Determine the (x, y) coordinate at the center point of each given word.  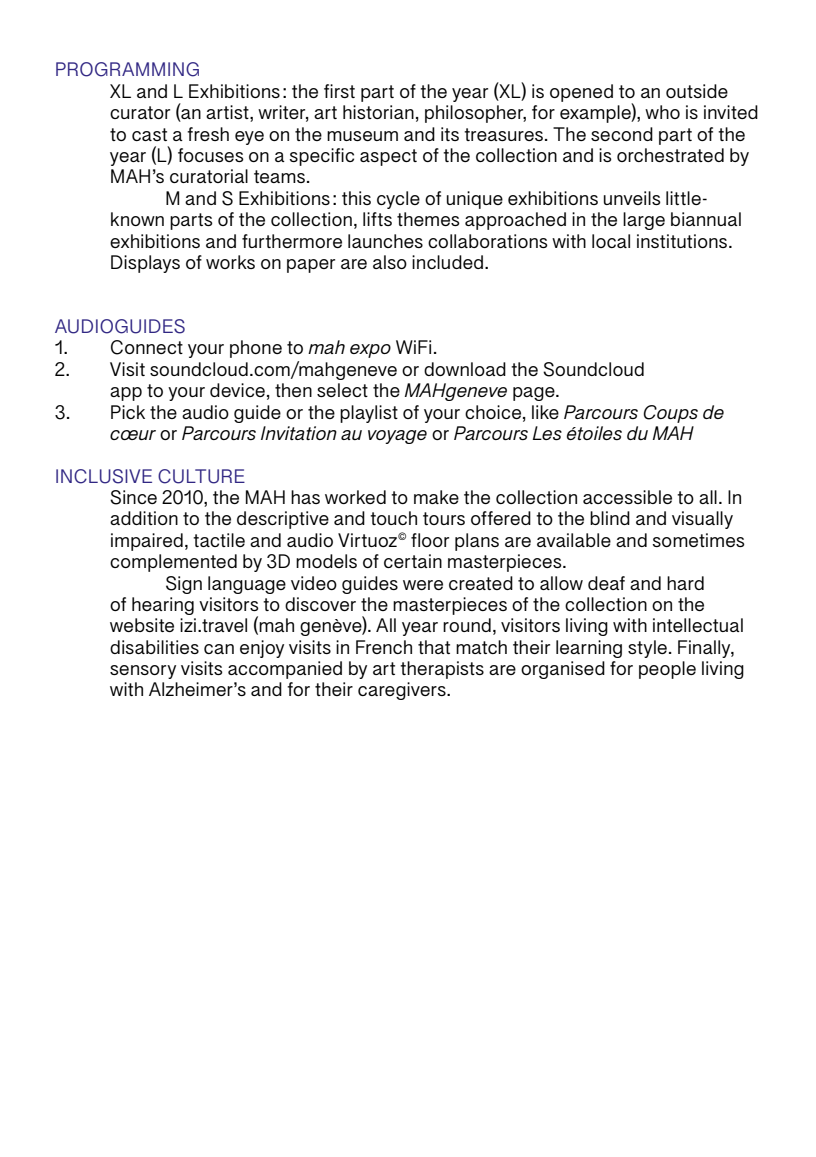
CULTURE (201, 476)
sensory (143, 672)
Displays (145, 264)
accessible (627, 497)
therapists (442, 670)
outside (697, 91)
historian (378, 112)
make (436, 497)
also (390, 262)
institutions (683, 241)
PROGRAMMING (127, 69)
